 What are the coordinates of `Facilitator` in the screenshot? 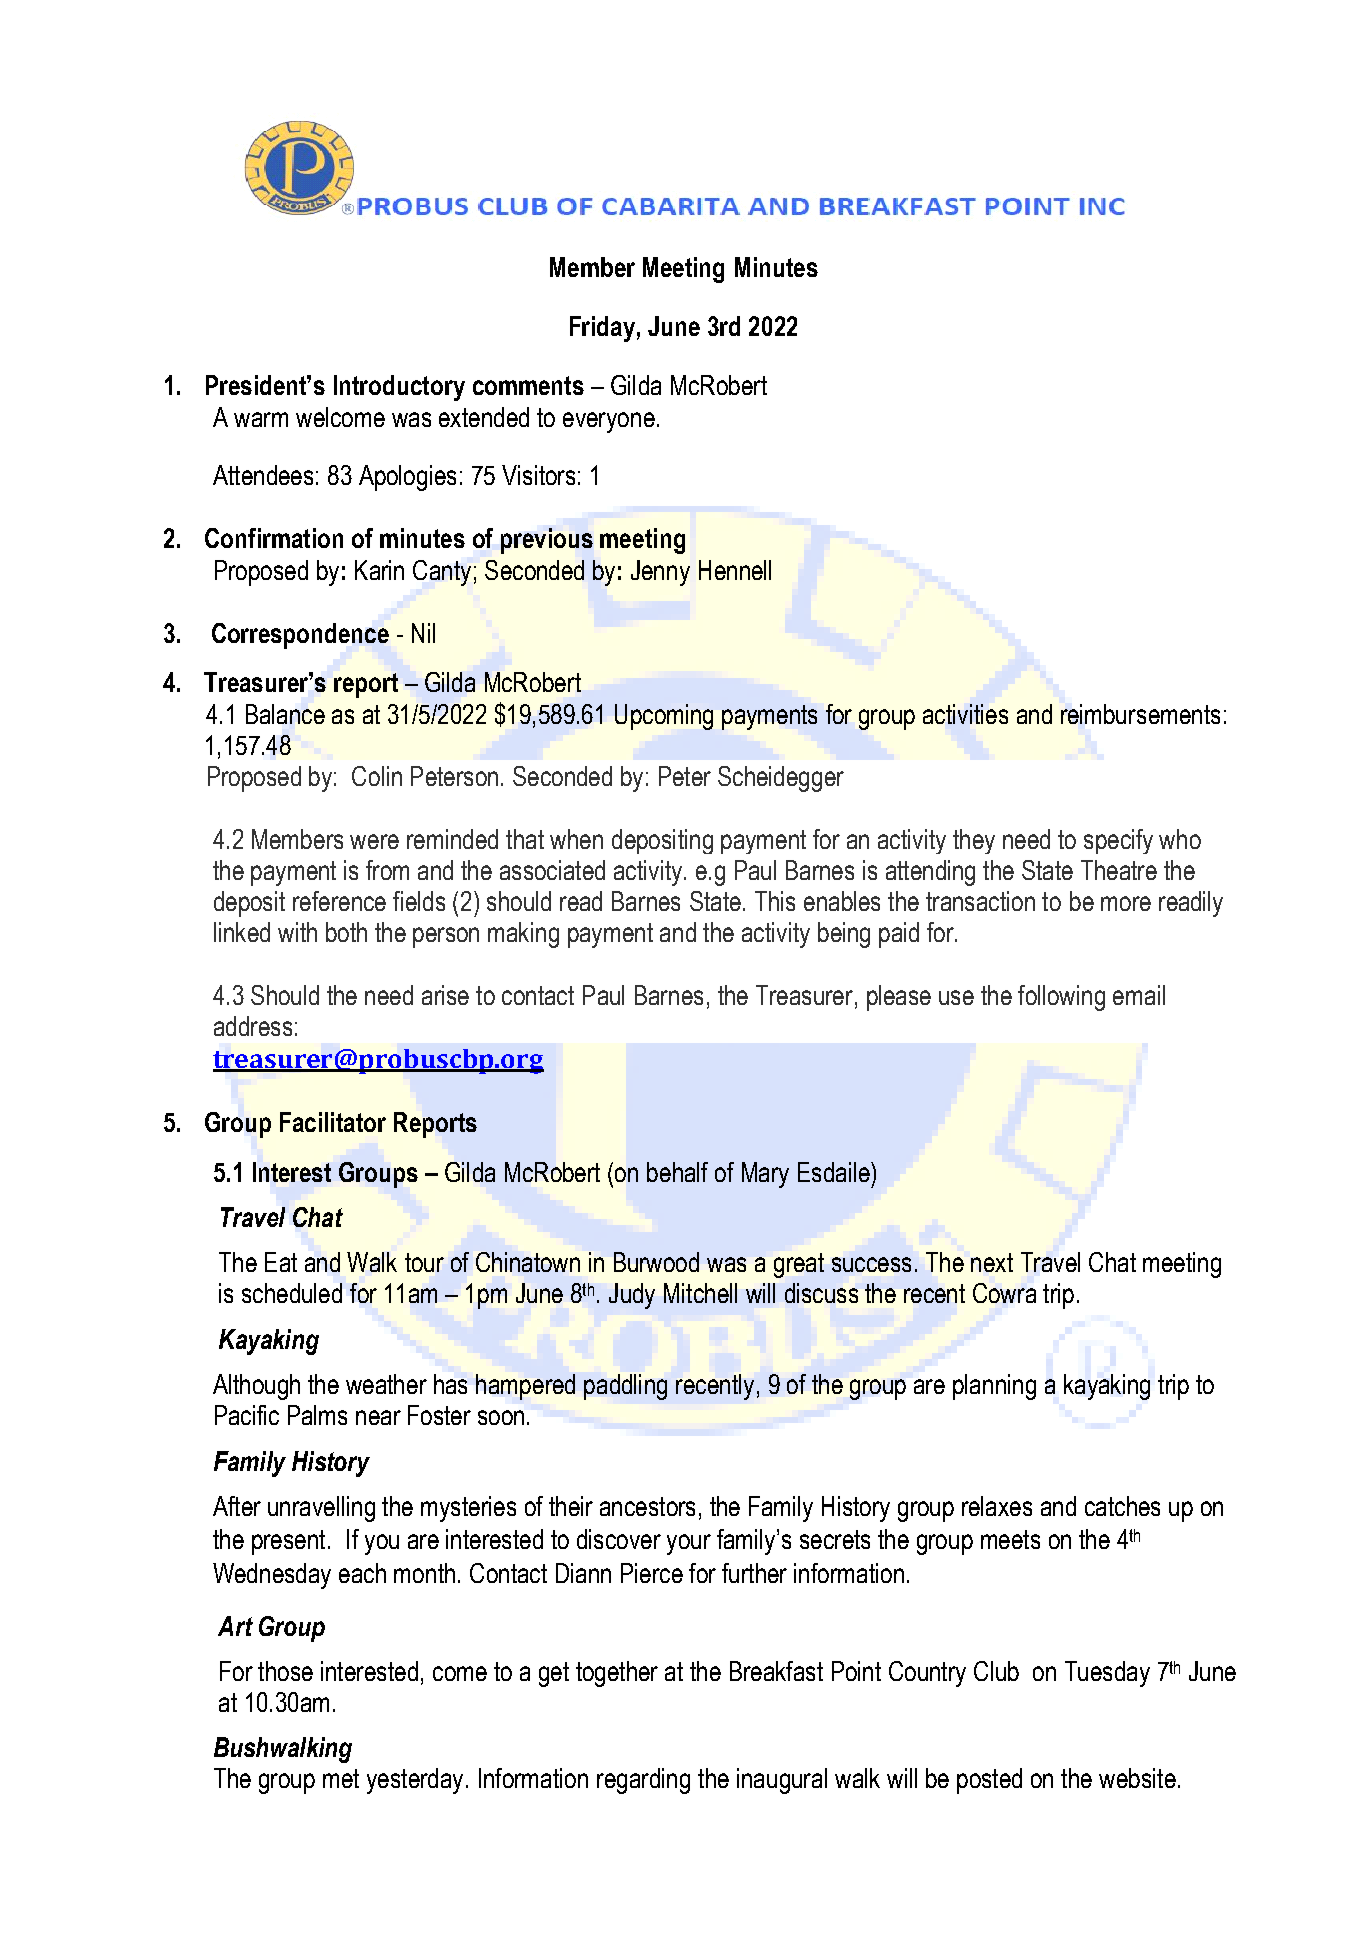 It's located at (333, 1122).
